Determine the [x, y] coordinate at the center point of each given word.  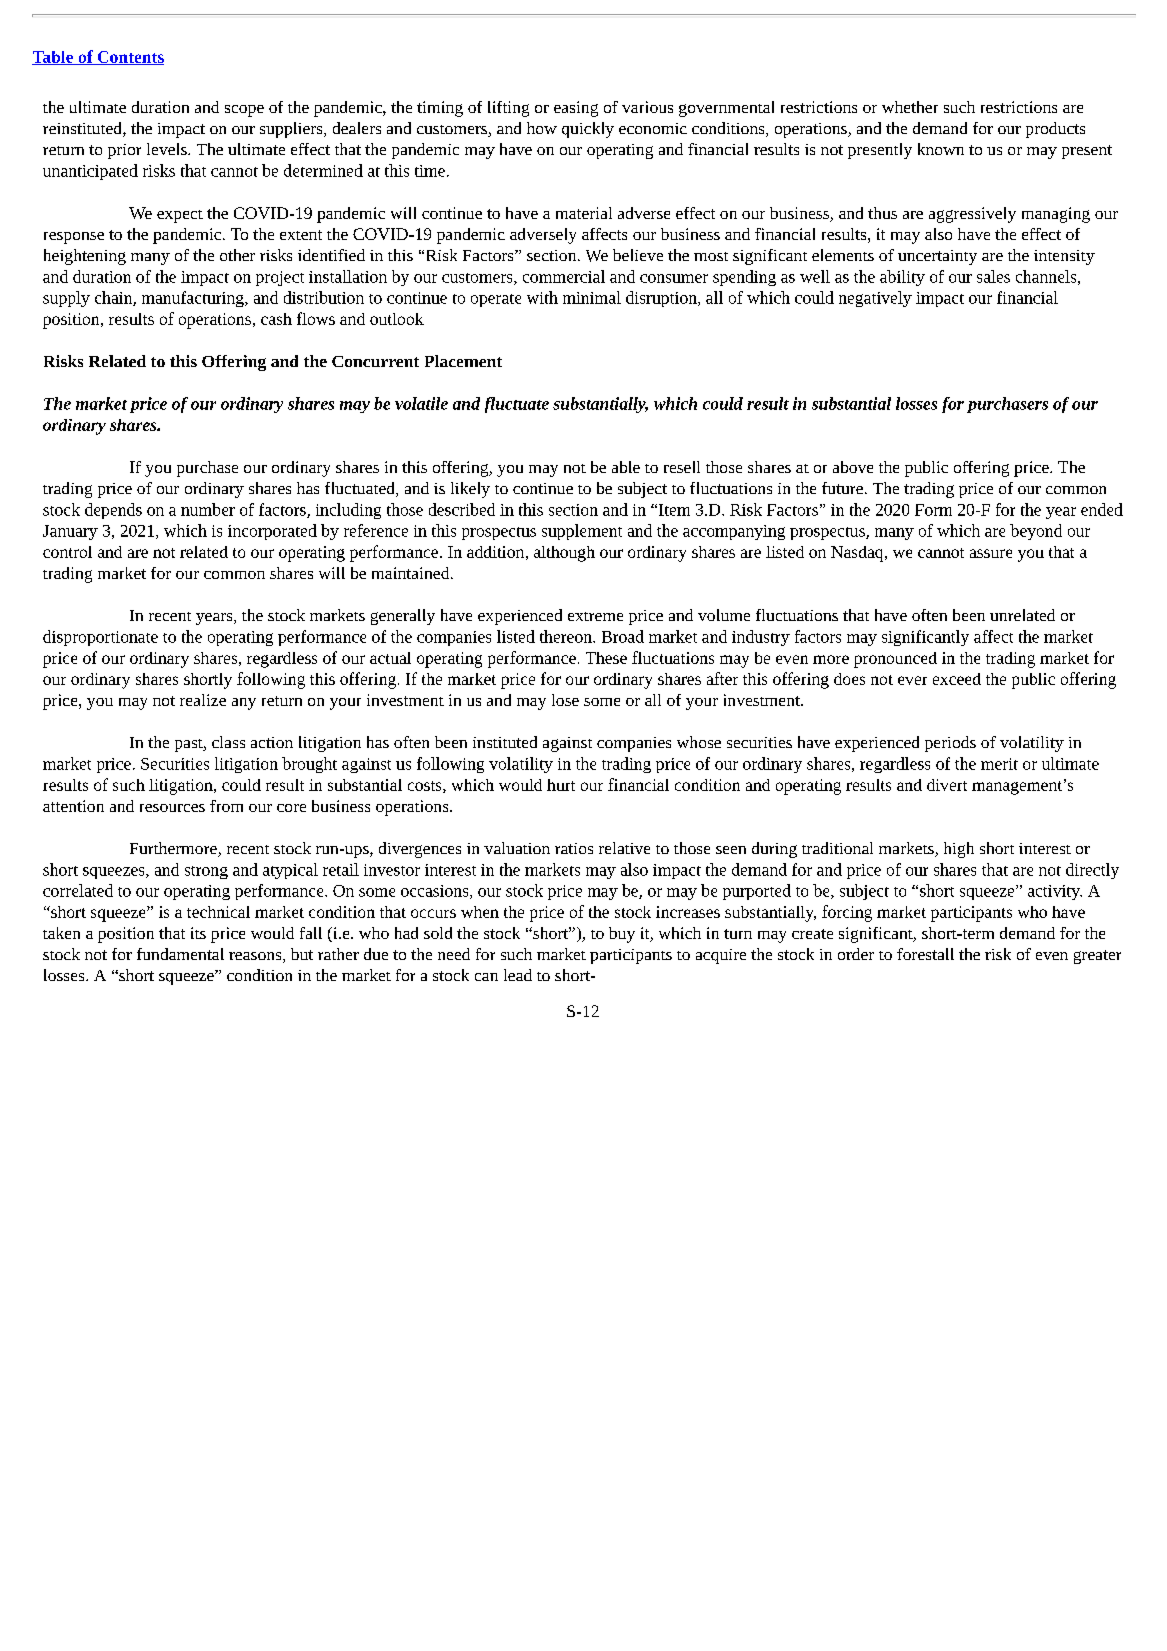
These [606, 658]
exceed [957, 679]
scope [244, 111]
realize [203, 700]
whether [910, 107]
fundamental [180, 954]
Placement [463, 361]
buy [622, 935]
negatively [875, 299]
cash [276, 319]
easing [576, 109]
